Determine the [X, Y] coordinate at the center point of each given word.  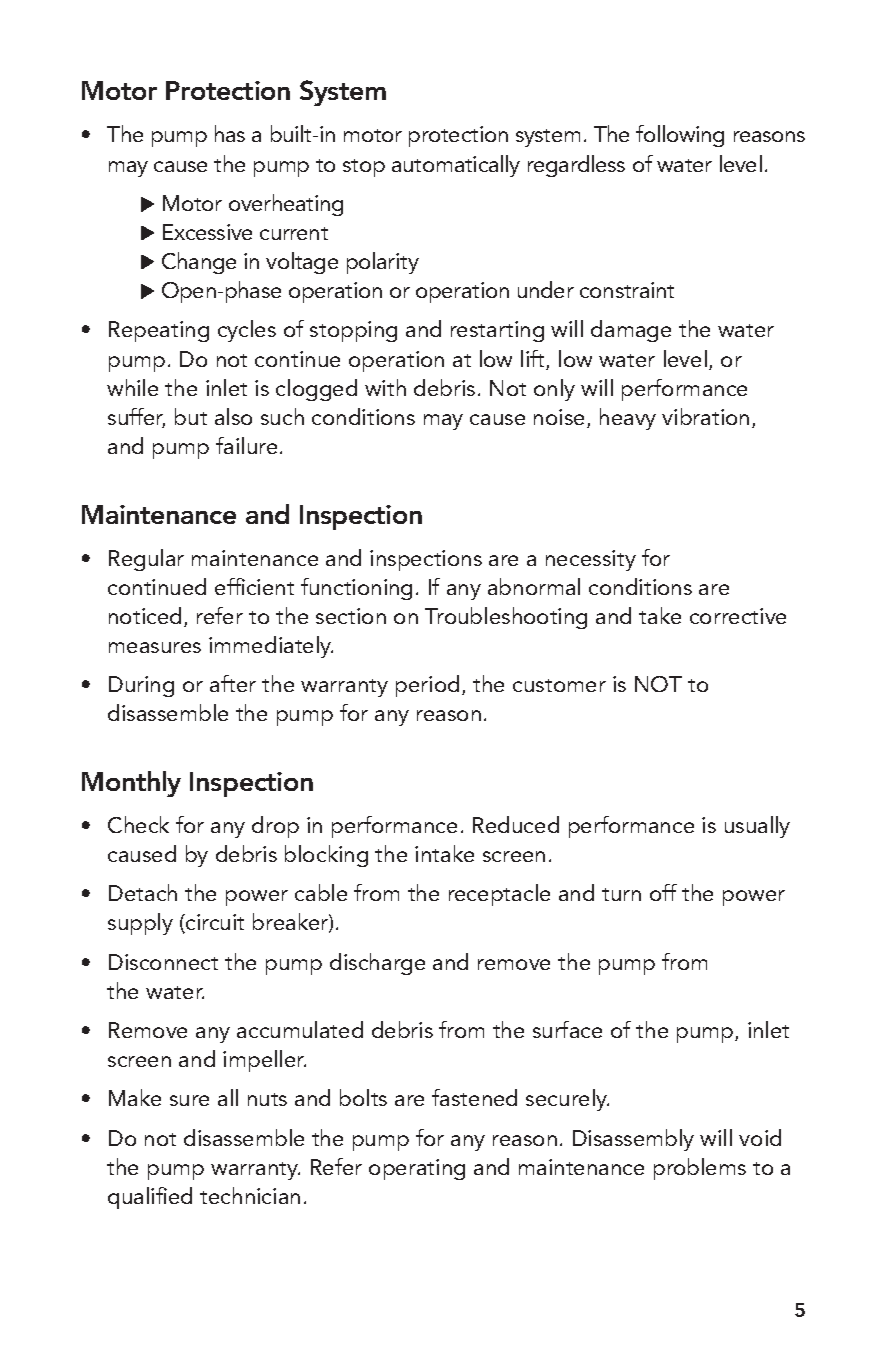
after [233, 683]
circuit [214, 923]
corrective [738, 616]
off [663, 892]
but [191, 416]
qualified [150, 1198]
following [680, 136]
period [427, 686]
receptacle [499, 895]
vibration [705, 416]
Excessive [207, 232]
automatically [456, 166]
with [385, 387]
